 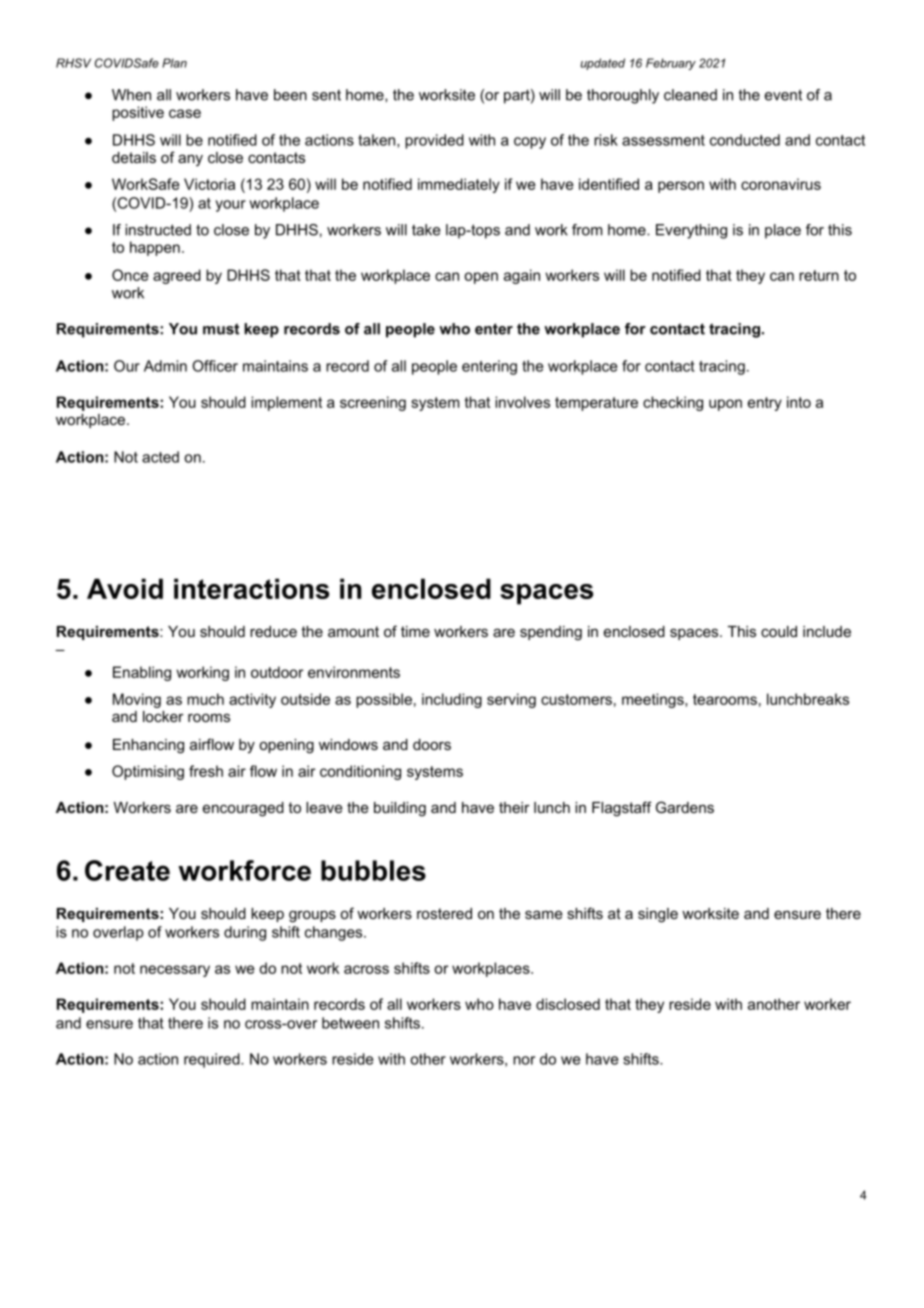 I want to click on Avoid, so click(x=125, y=588).
